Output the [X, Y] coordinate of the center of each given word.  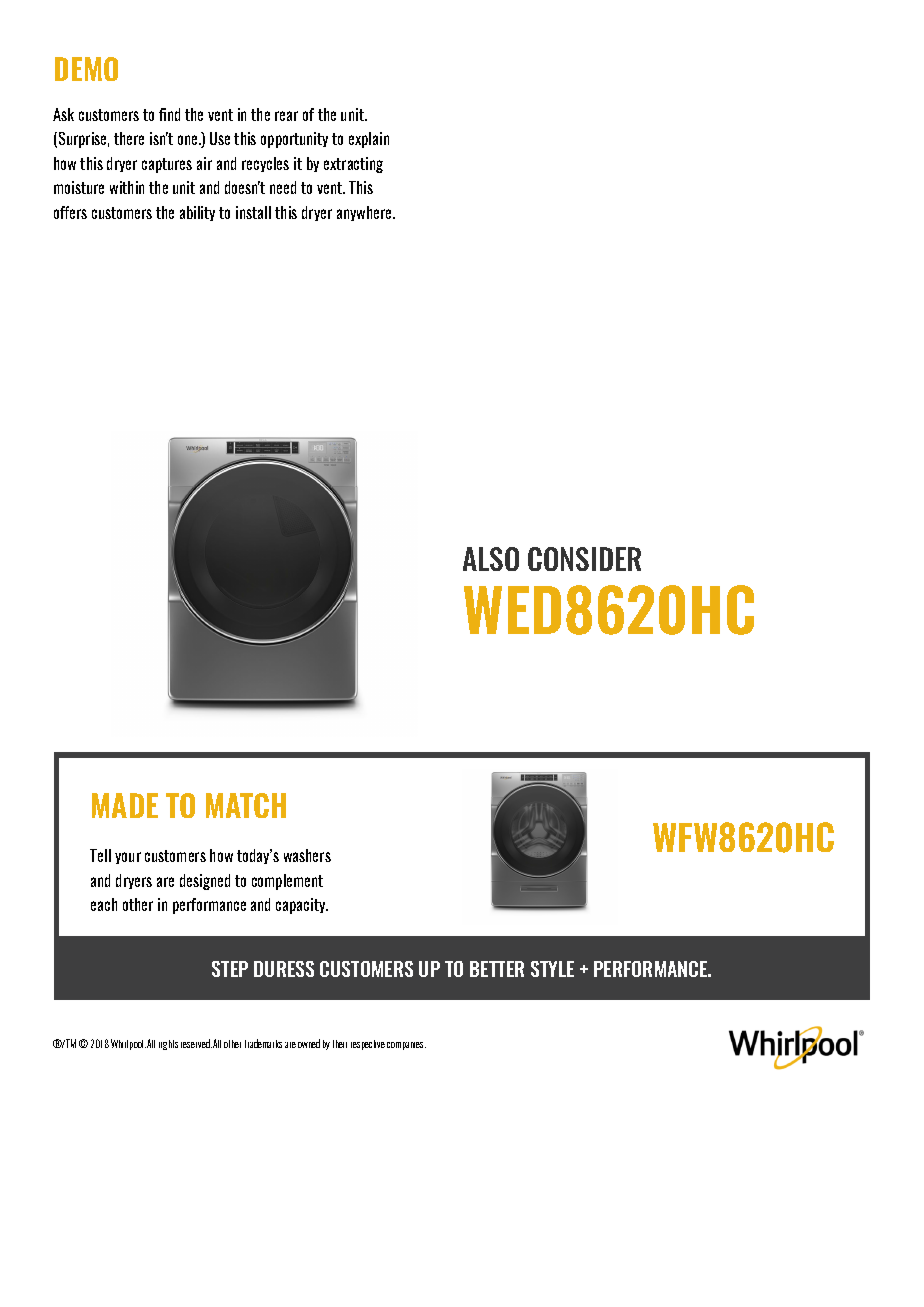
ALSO [491, 559]
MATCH [246, 805]
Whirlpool [128, 1044]
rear [286, 116]
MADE [125, 805]
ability [197, 213]
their [340, 1044]
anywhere [365, 213]
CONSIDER [584, 559]
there [129, 138]
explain [369, 140]
